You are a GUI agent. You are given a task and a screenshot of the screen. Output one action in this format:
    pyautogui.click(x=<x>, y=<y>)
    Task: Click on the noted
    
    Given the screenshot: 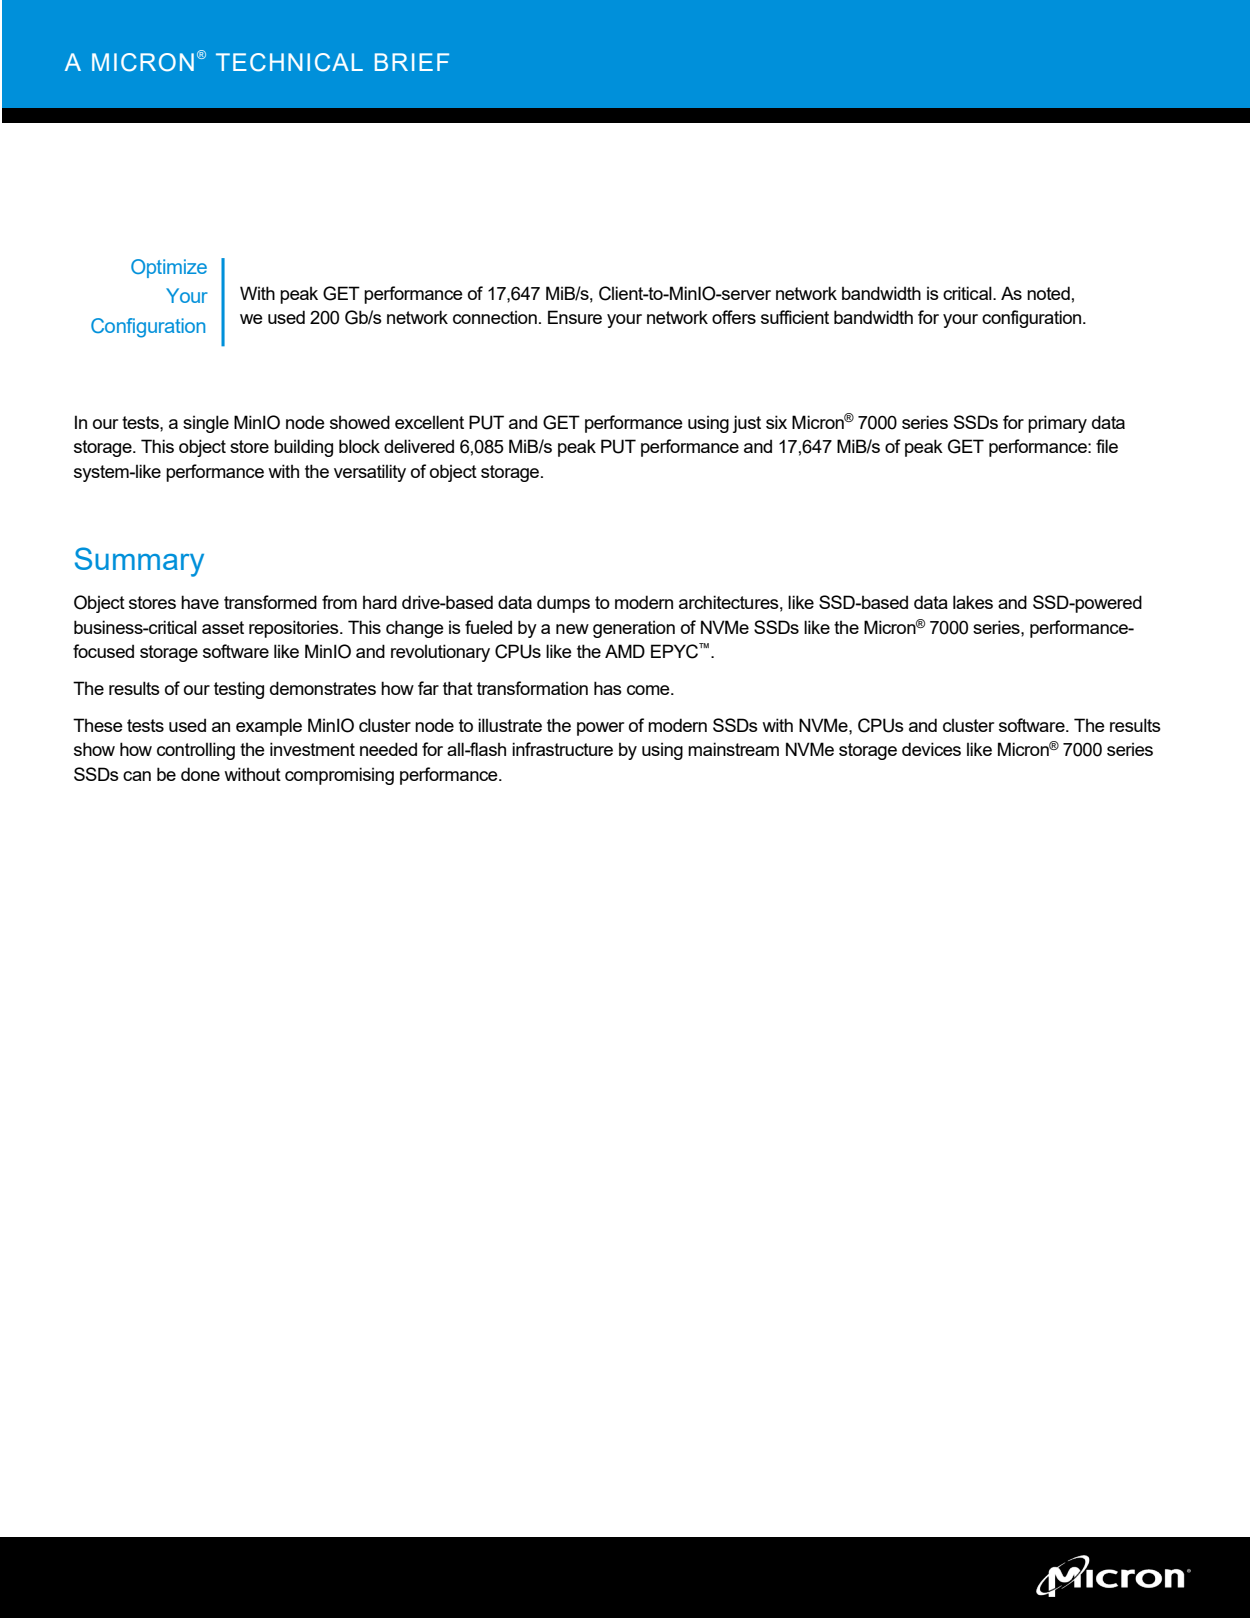 What is the action you would take?
    pyautogui.click(x=1048, y=293)
